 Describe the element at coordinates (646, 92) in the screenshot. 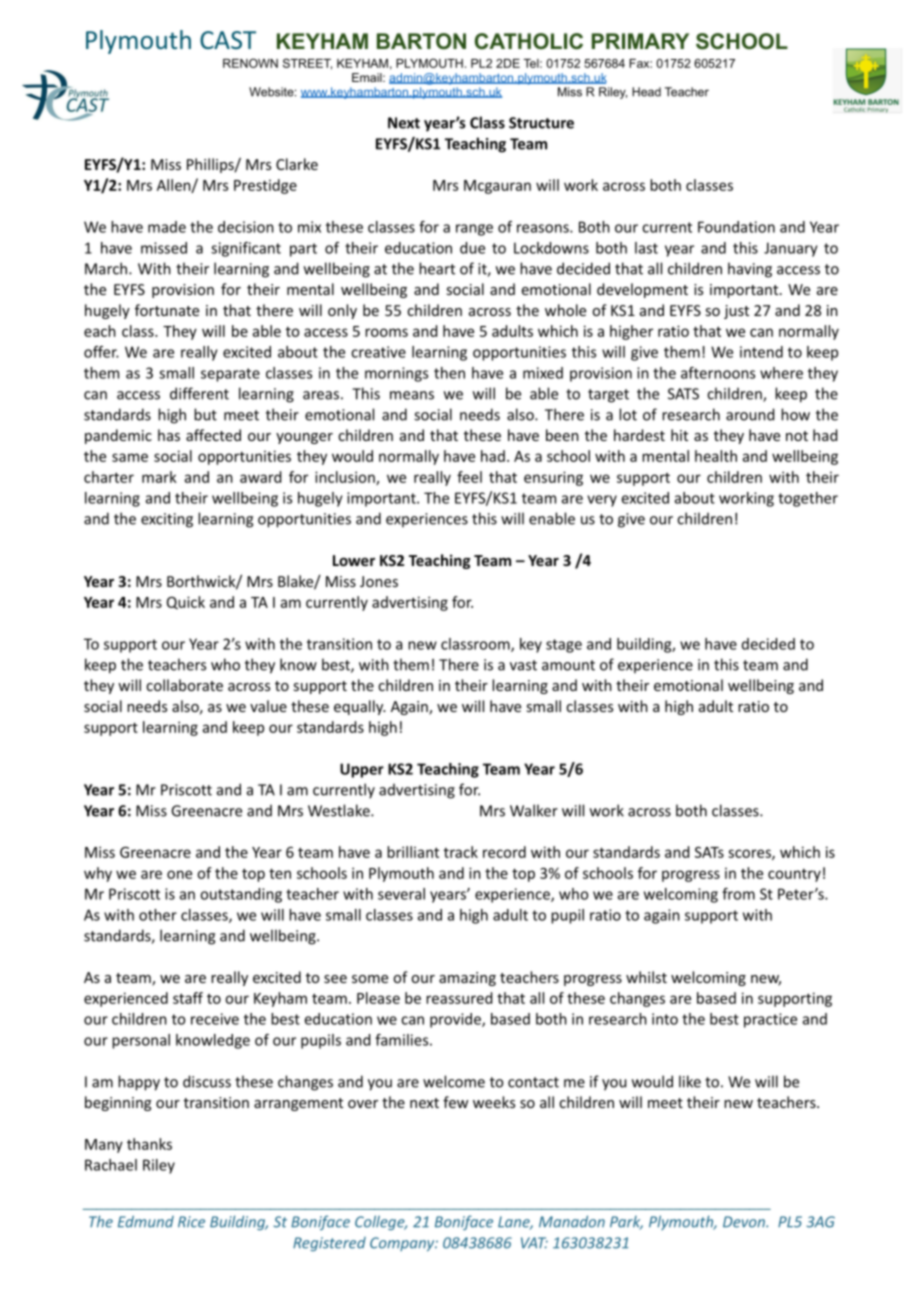

I see `Head` at that location.
